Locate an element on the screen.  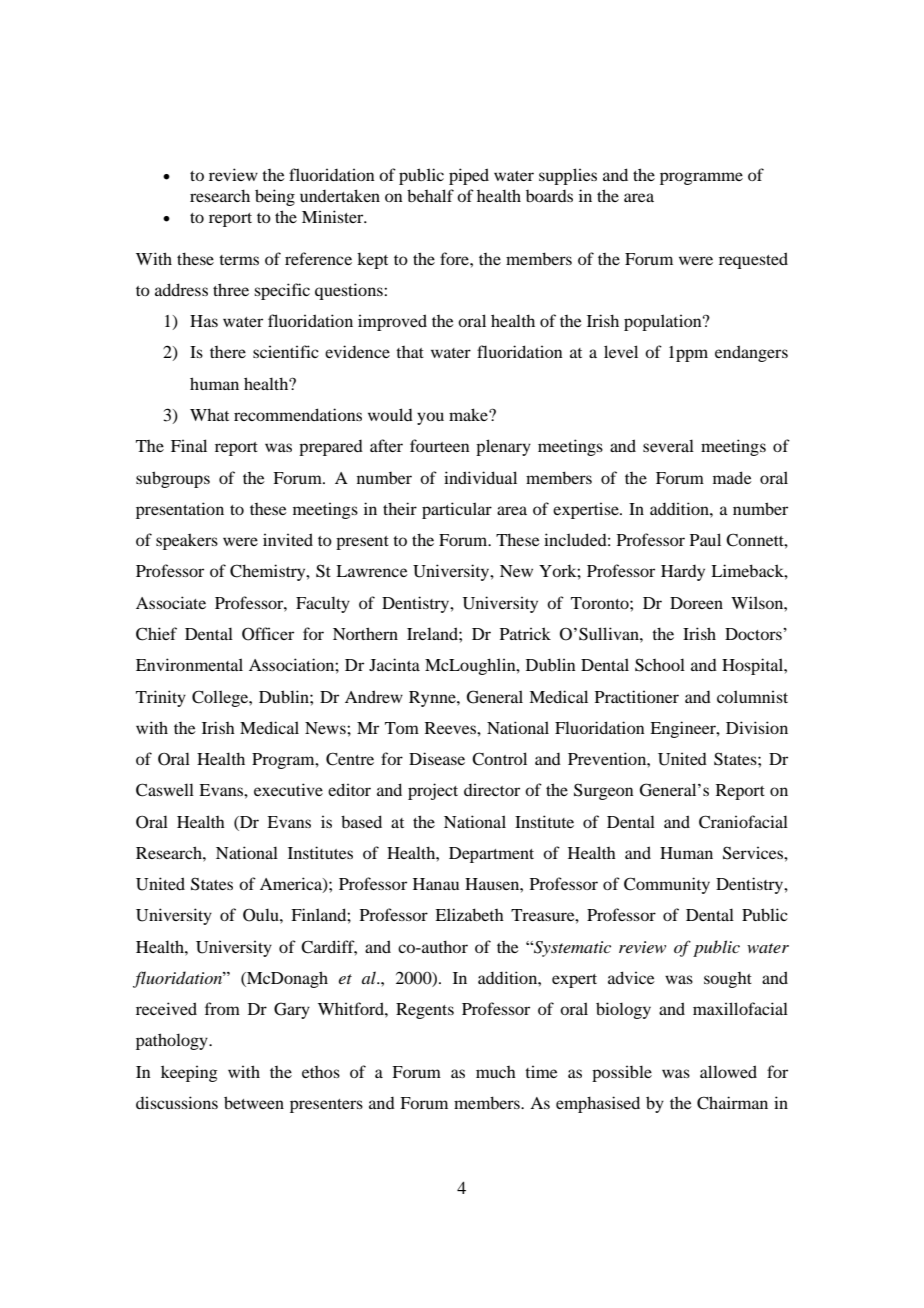
requested is located at coordinates (753, 260).
